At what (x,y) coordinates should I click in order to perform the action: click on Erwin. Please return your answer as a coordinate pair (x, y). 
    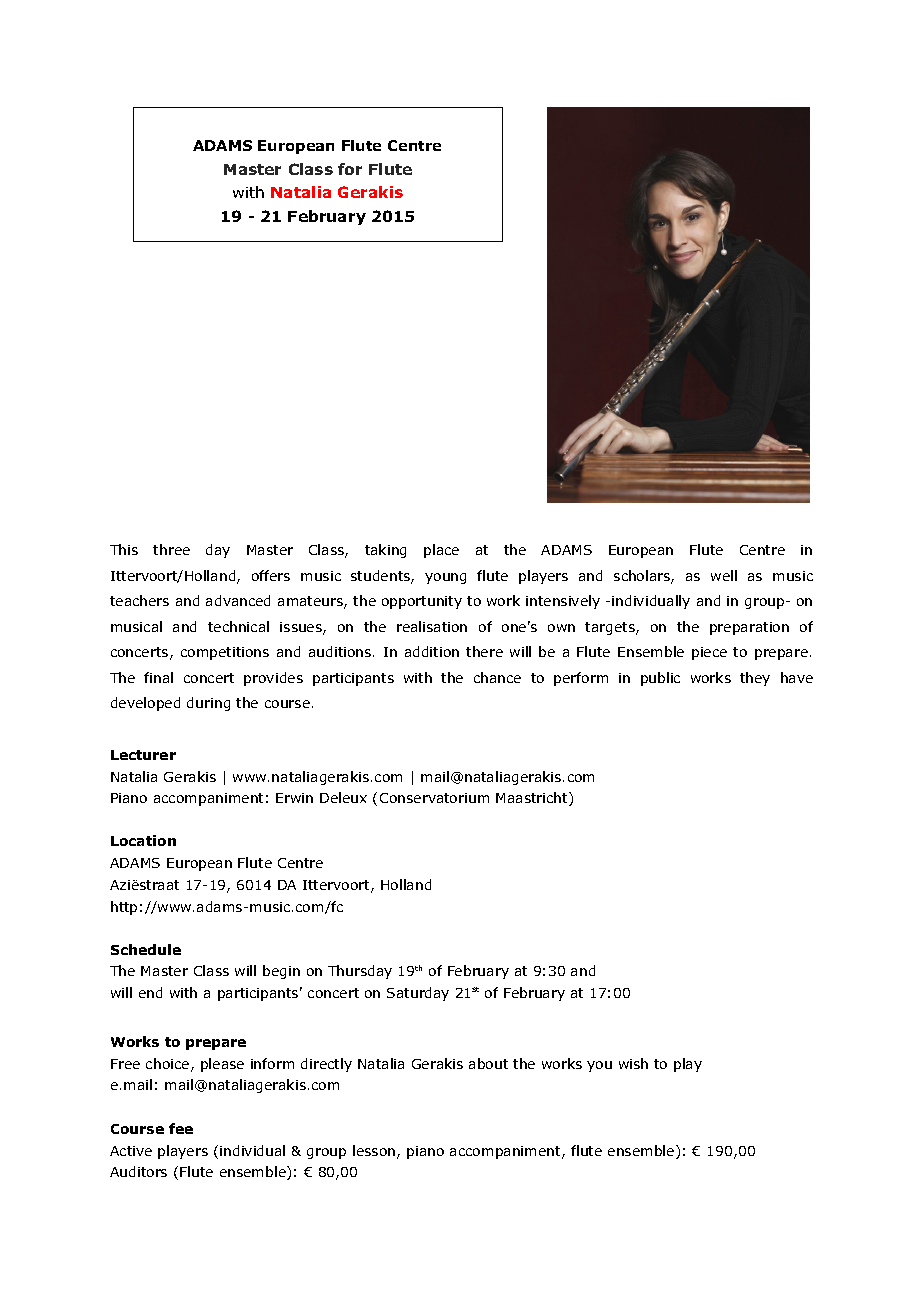
    Looking at the image, I should click on (294, 798).
